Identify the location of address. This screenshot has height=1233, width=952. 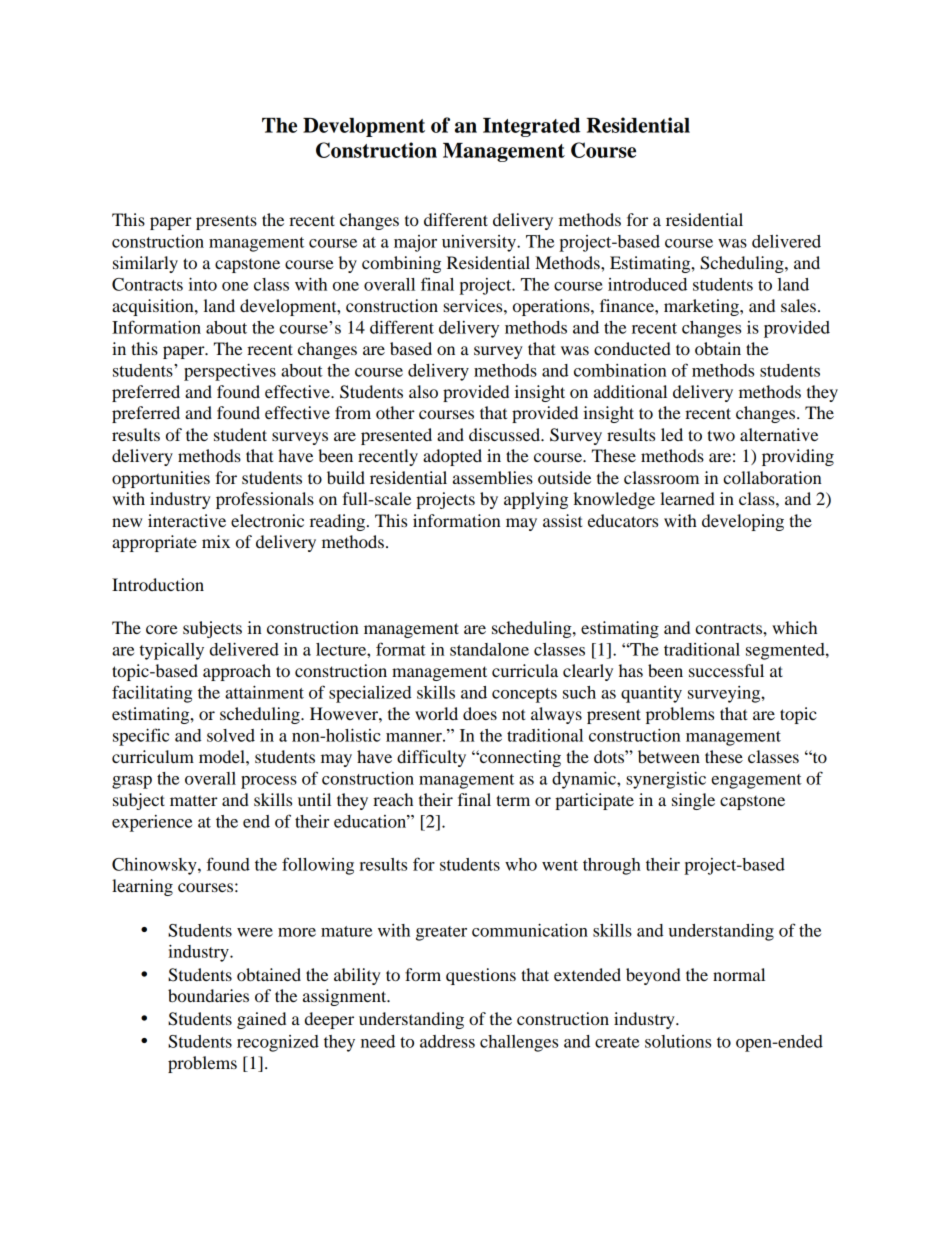
(447, 1041).
